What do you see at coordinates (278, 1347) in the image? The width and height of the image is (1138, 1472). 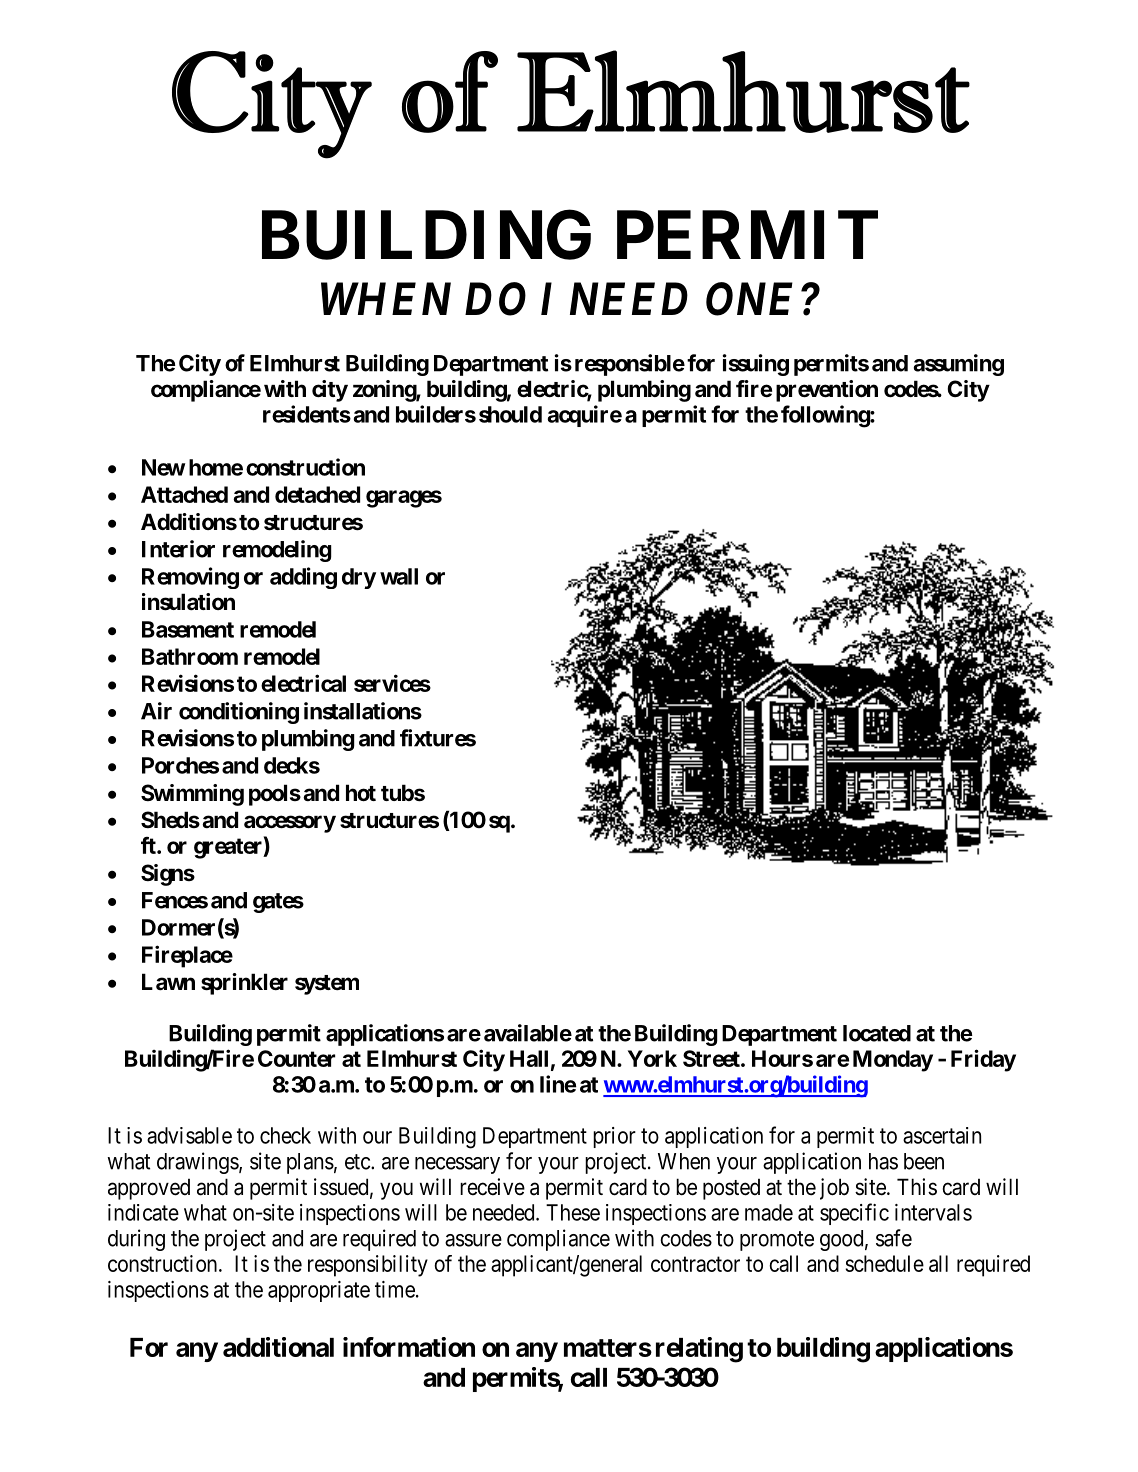 I see `additional` at bounding box center [278, 1347].
